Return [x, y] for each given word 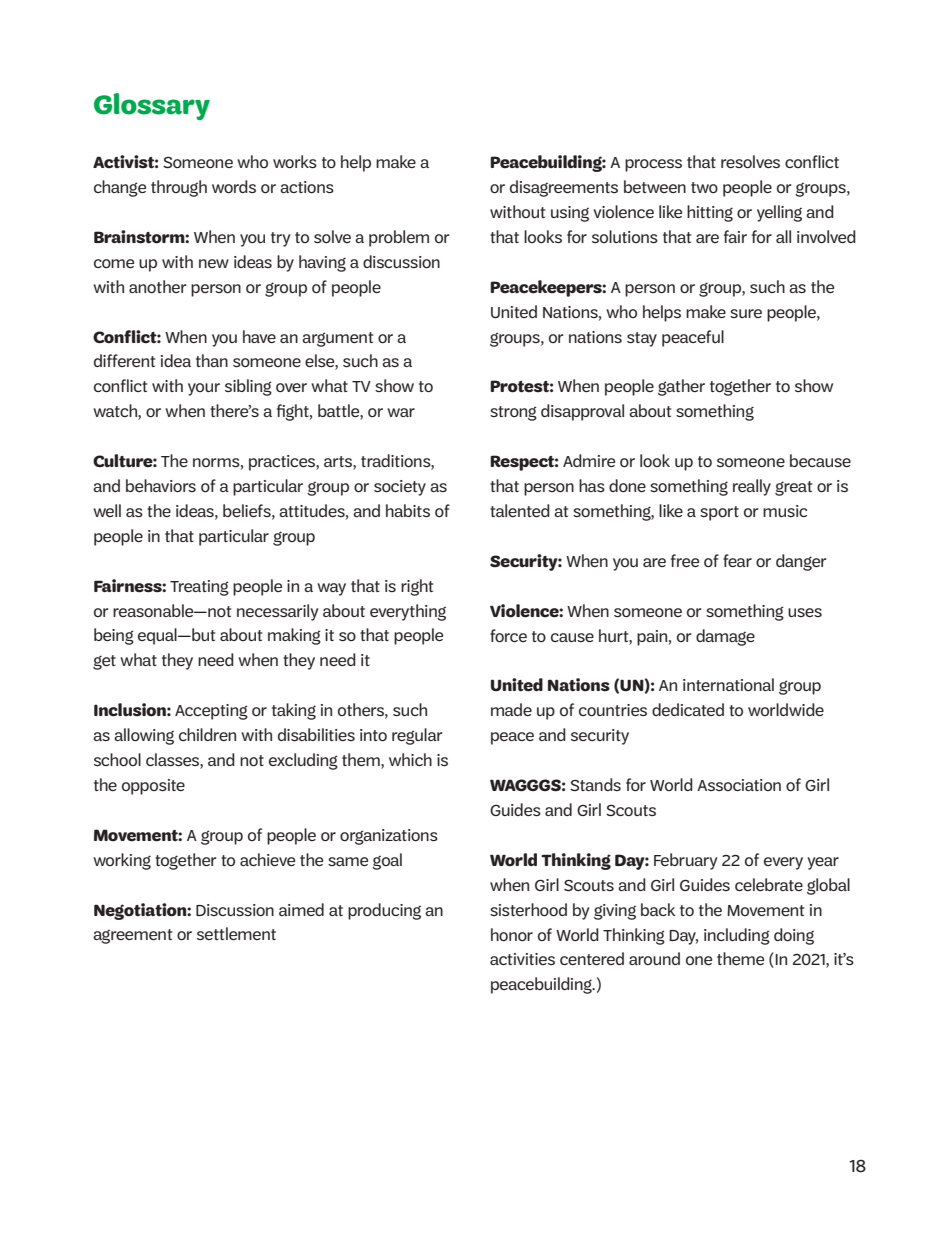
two [704, 187]
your [204, 389]
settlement [236, 933]
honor [512, 934]
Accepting [211, 712]
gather [681, 387]
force [508, 635]
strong [513, 413]
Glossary [152, 106]
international [728, 684]
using [570, 214]
